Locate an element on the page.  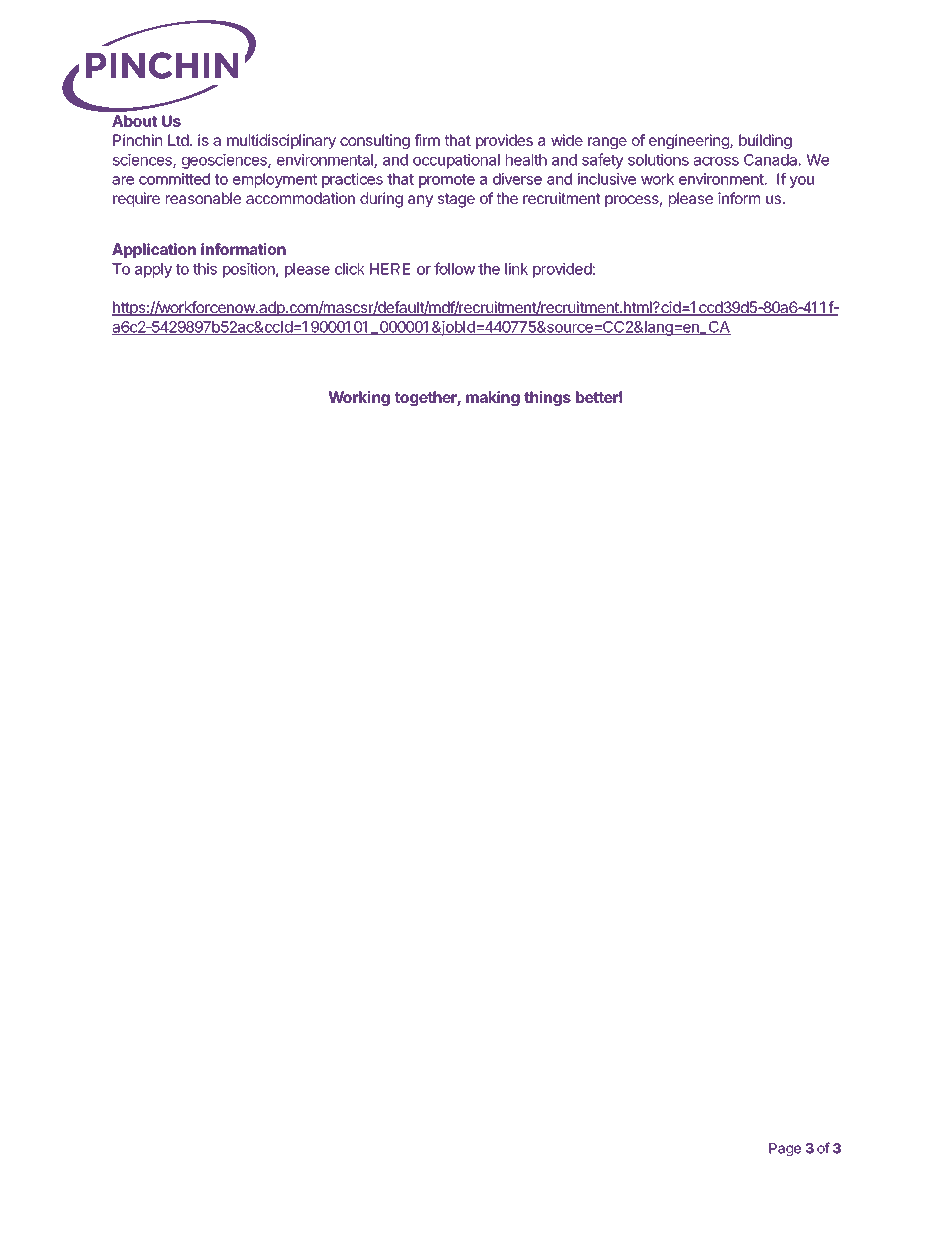
making is located at coordinates (493, 398).
